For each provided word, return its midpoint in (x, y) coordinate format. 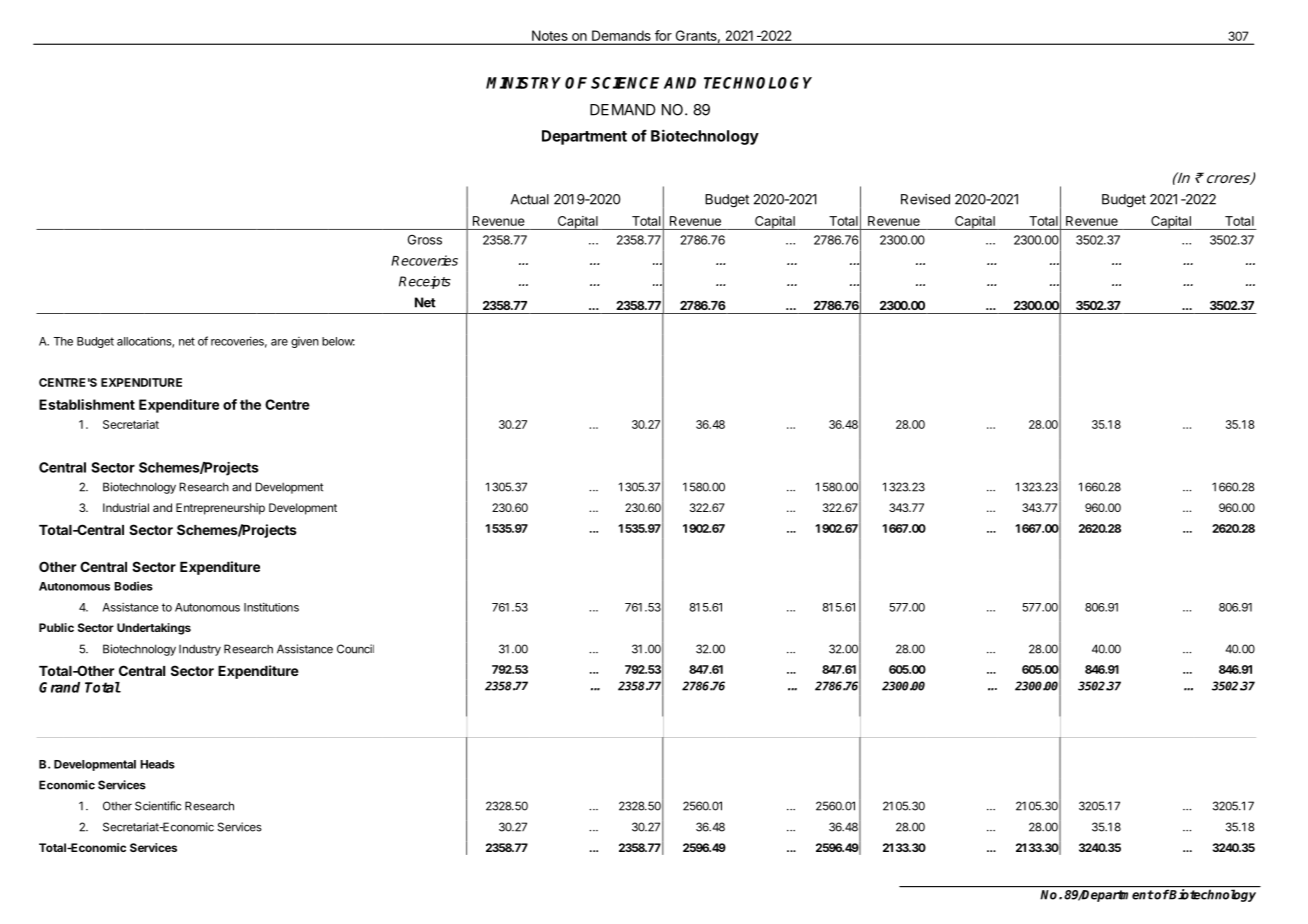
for (663, 35)
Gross (425, 240)
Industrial (126, 507)
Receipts (425, 282)
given (305, 342)
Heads (157, 764)
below (338, 341)
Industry (200, 650)
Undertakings (154, 629)
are (279, 342)
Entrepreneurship (220, 509)
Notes (550, 35)
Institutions (271, 607)
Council (355, 649)
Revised (925, 199)
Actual (530, 199)
